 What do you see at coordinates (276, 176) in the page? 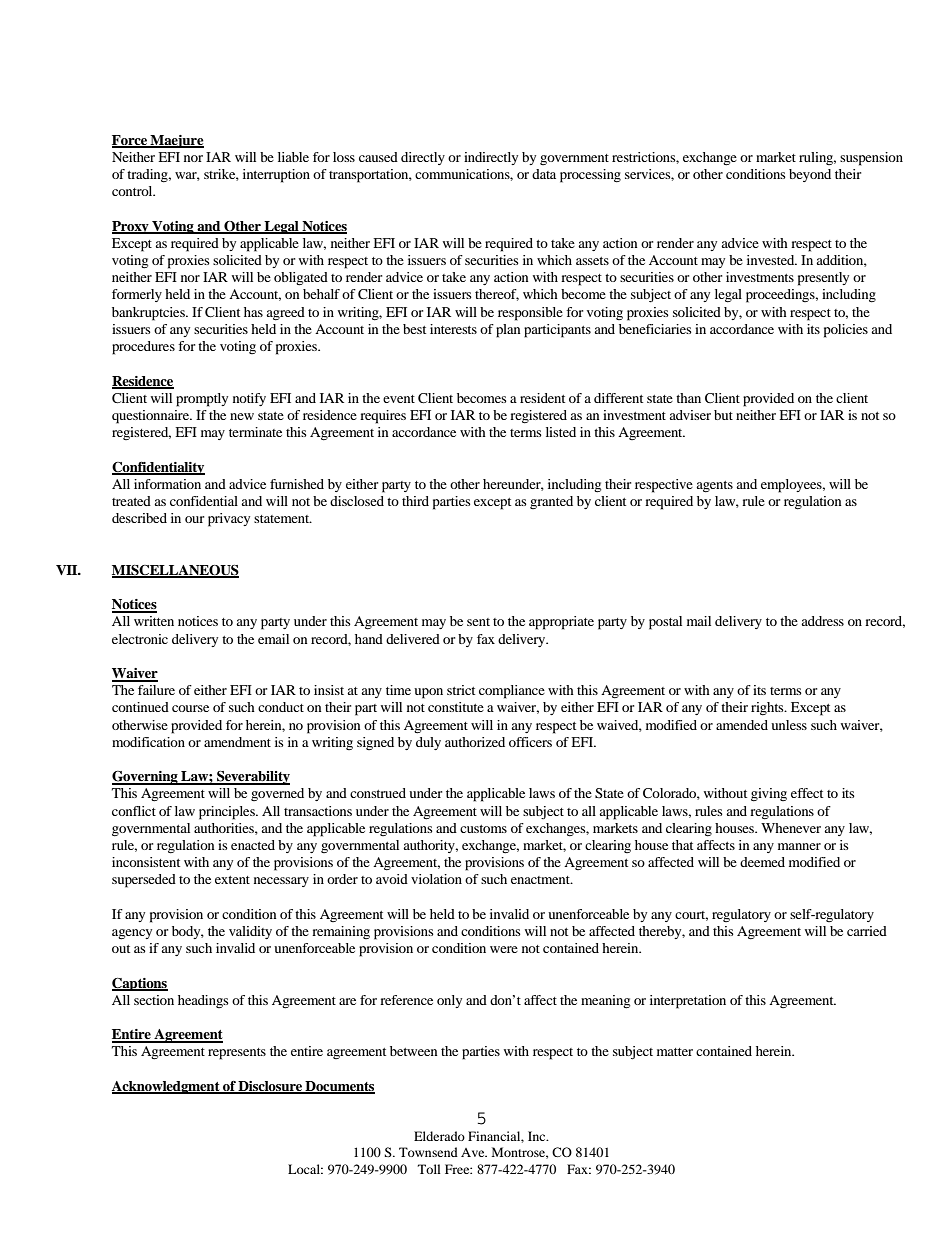
I see `interruption` at bounding box center [276, 176].
